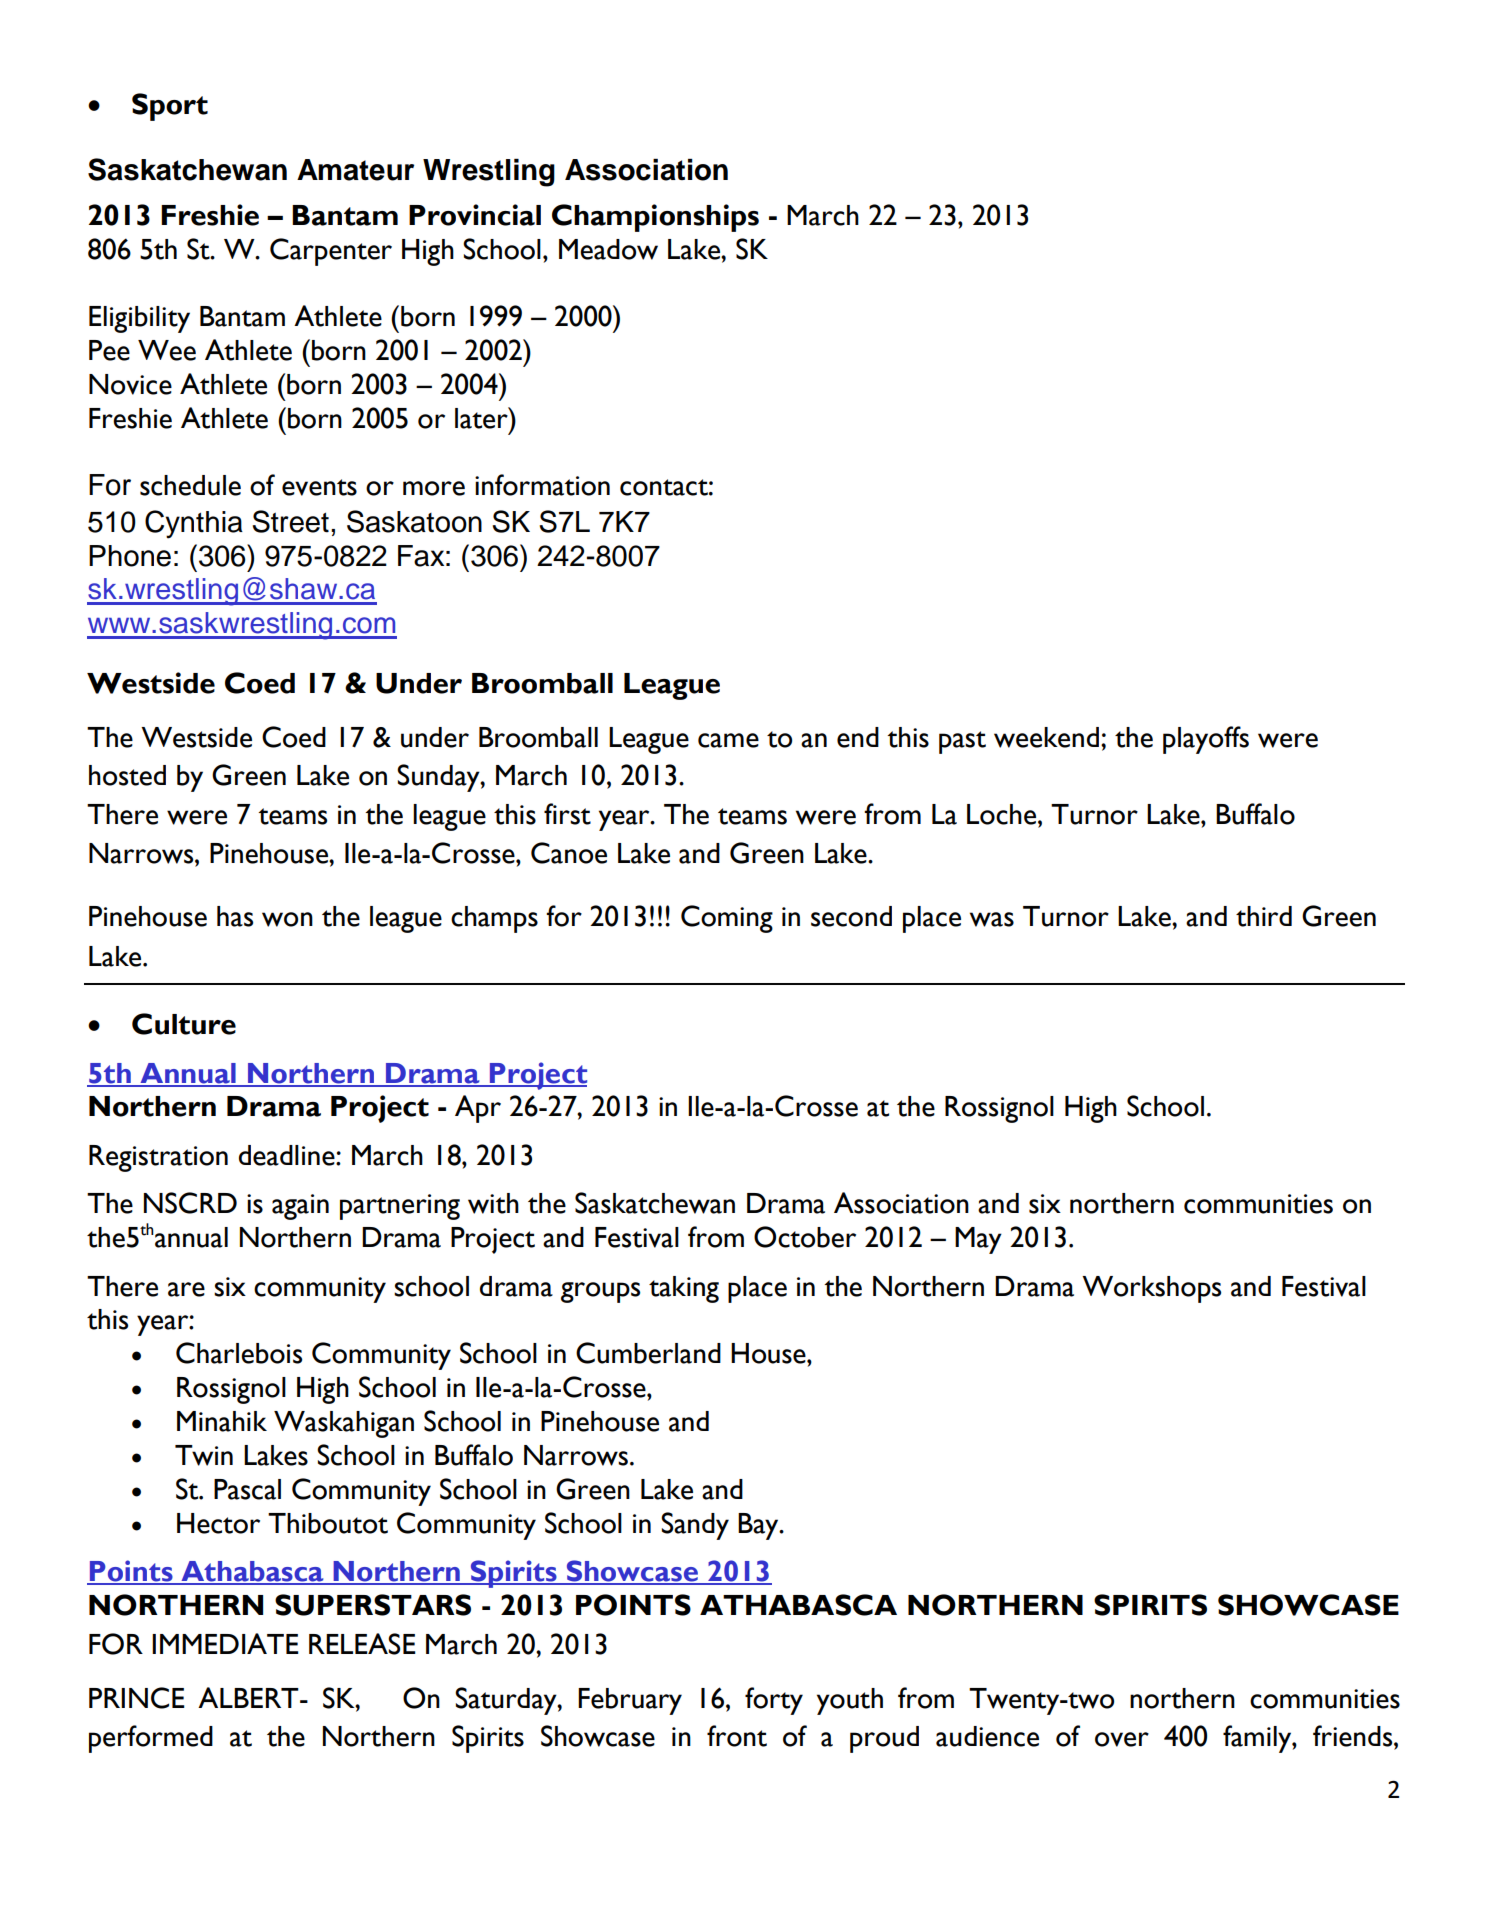  Describe the element at coordinates (291, 521) in the screenshot. I see `Street` at that location.
